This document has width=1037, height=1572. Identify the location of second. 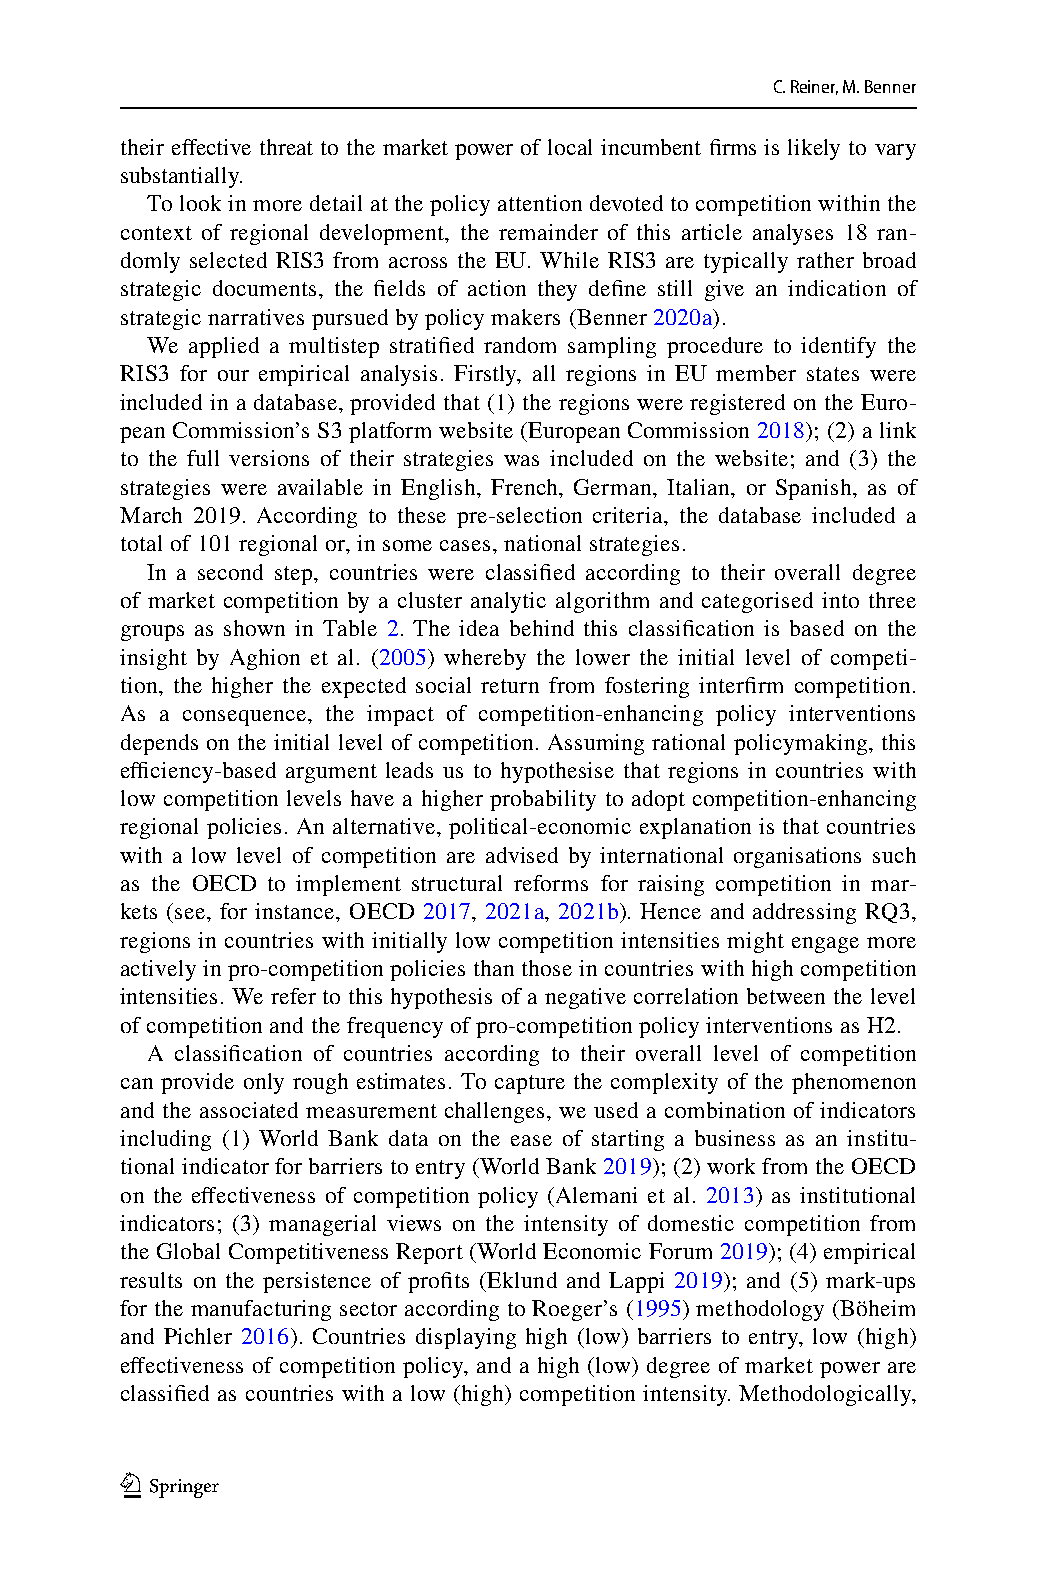
(230, 572).
